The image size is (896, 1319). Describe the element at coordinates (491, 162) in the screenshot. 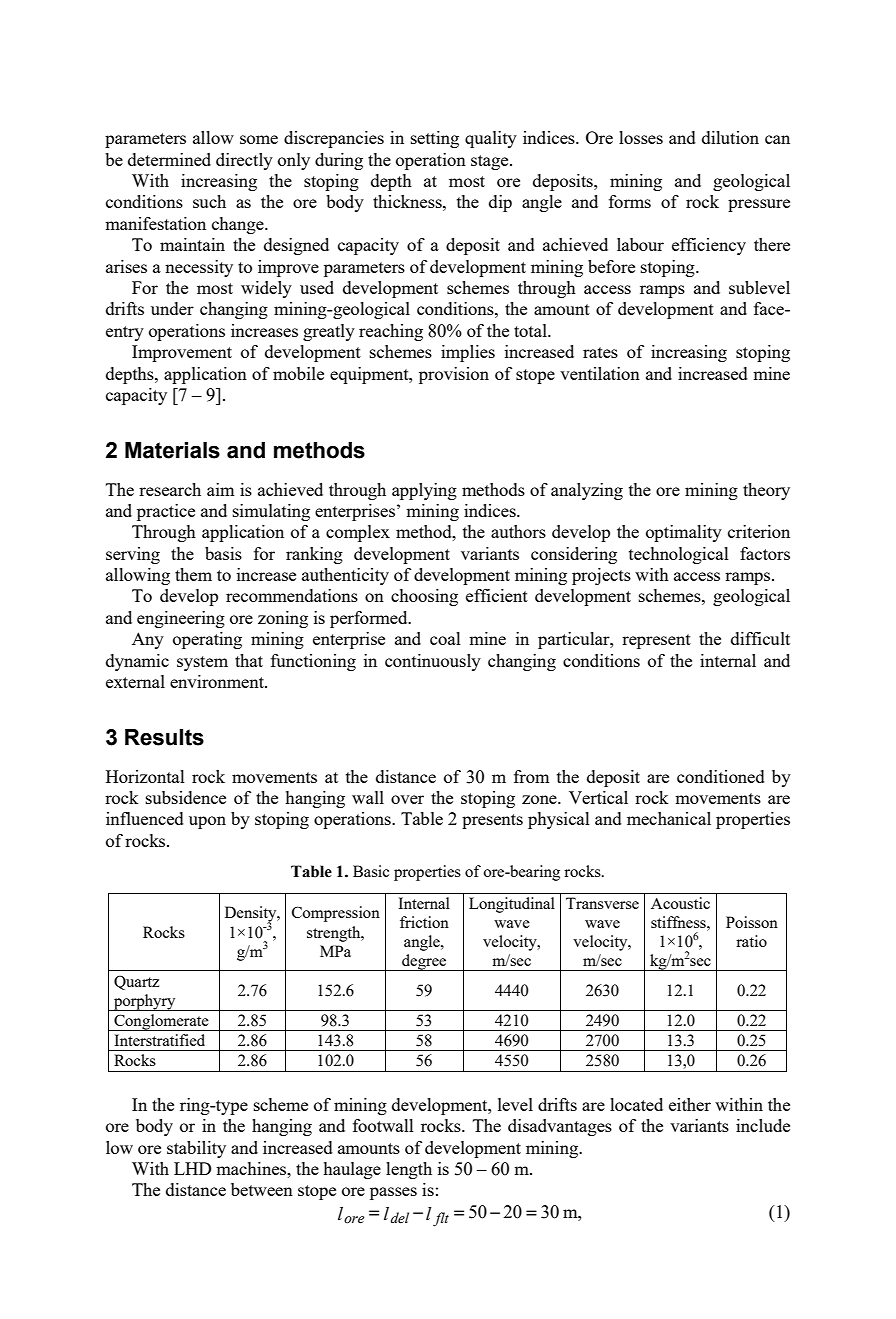

I see `stage` at that location.
